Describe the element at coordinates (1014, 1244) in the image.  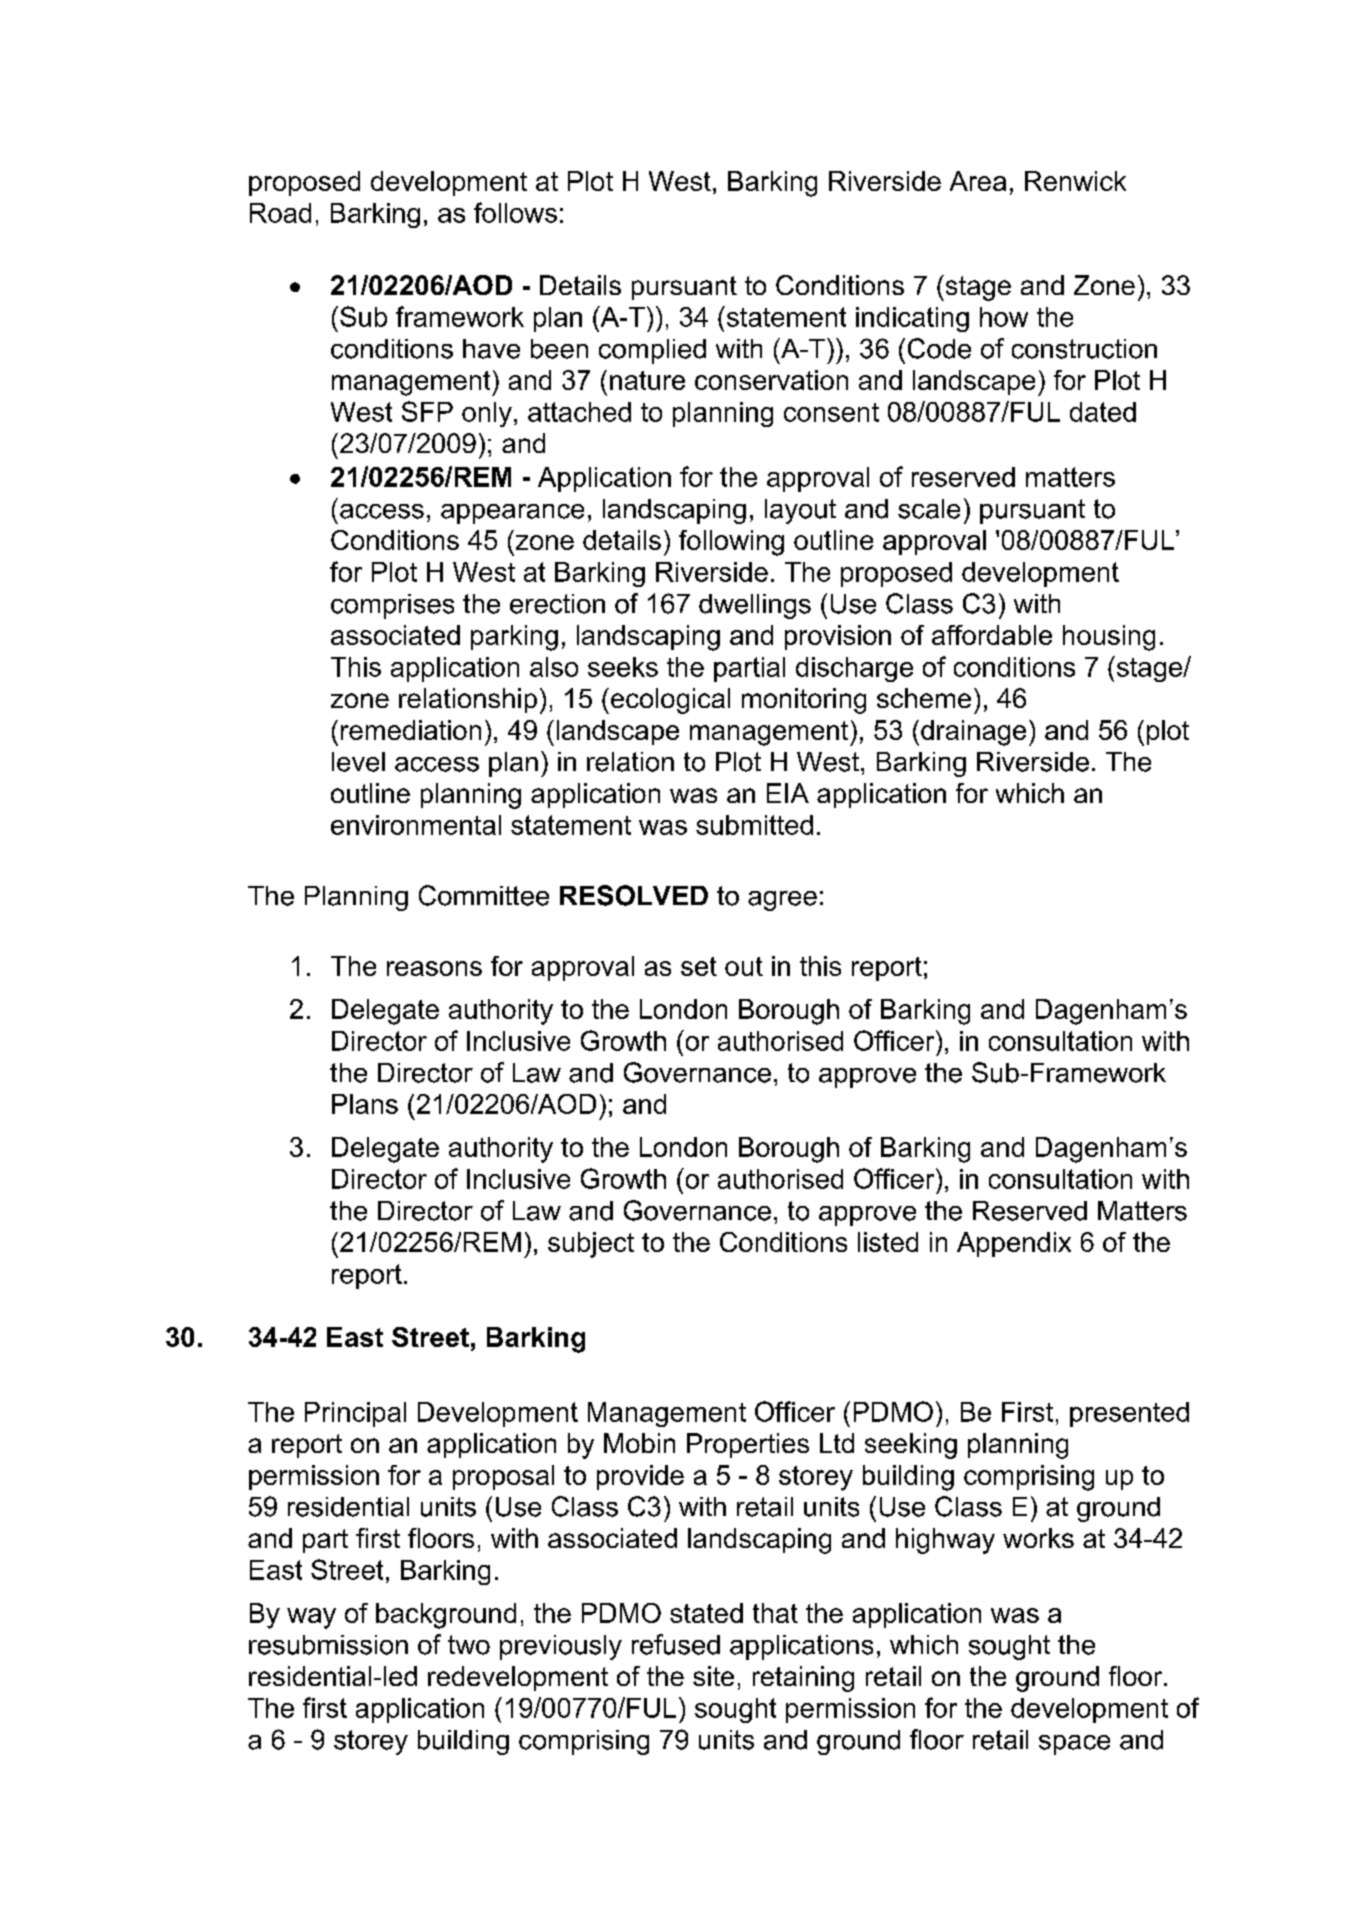
I see `Appendix` at that location.
